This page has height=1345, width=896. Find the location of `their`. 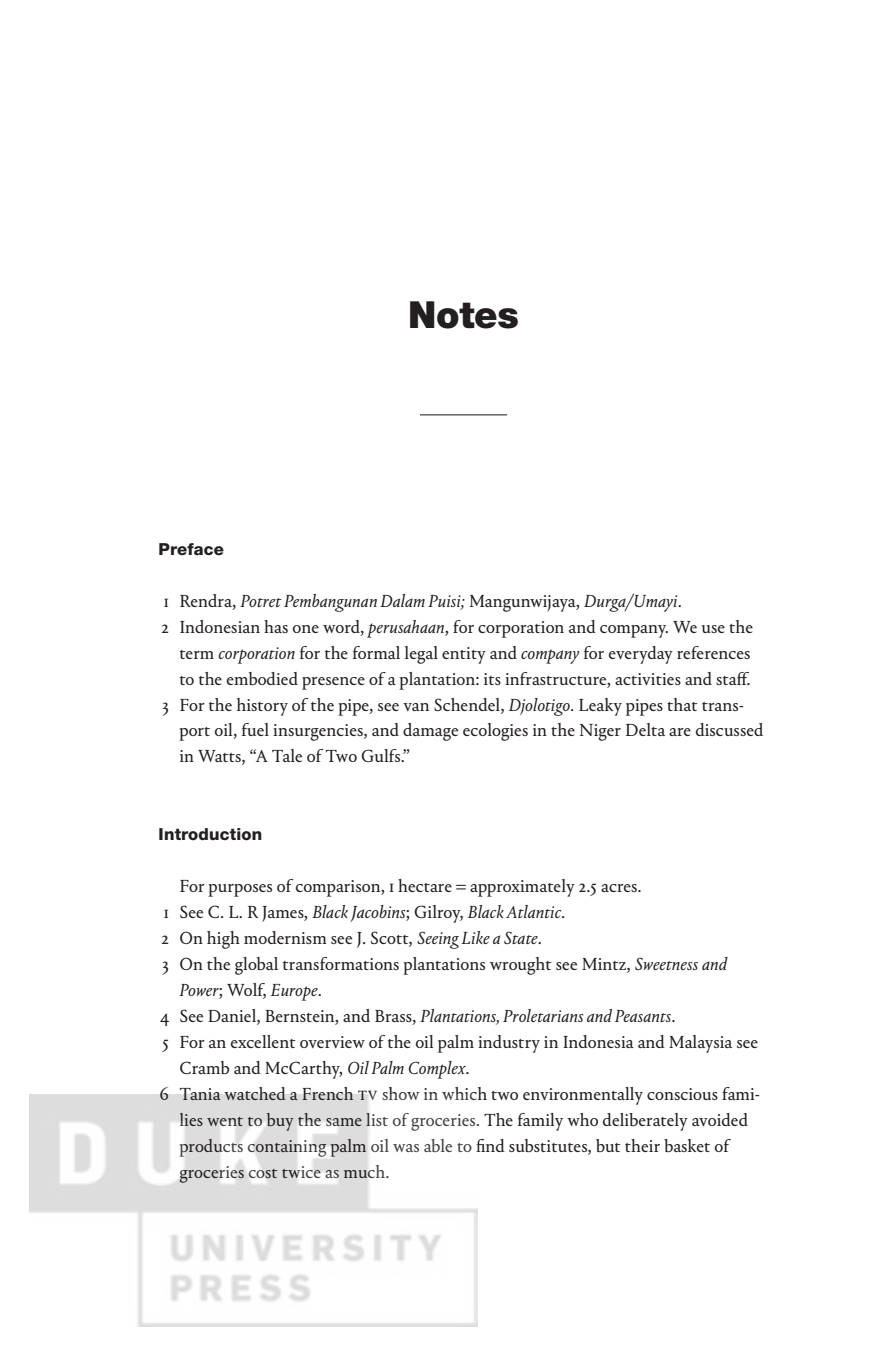

their is located at coordinates (642, 1145).
